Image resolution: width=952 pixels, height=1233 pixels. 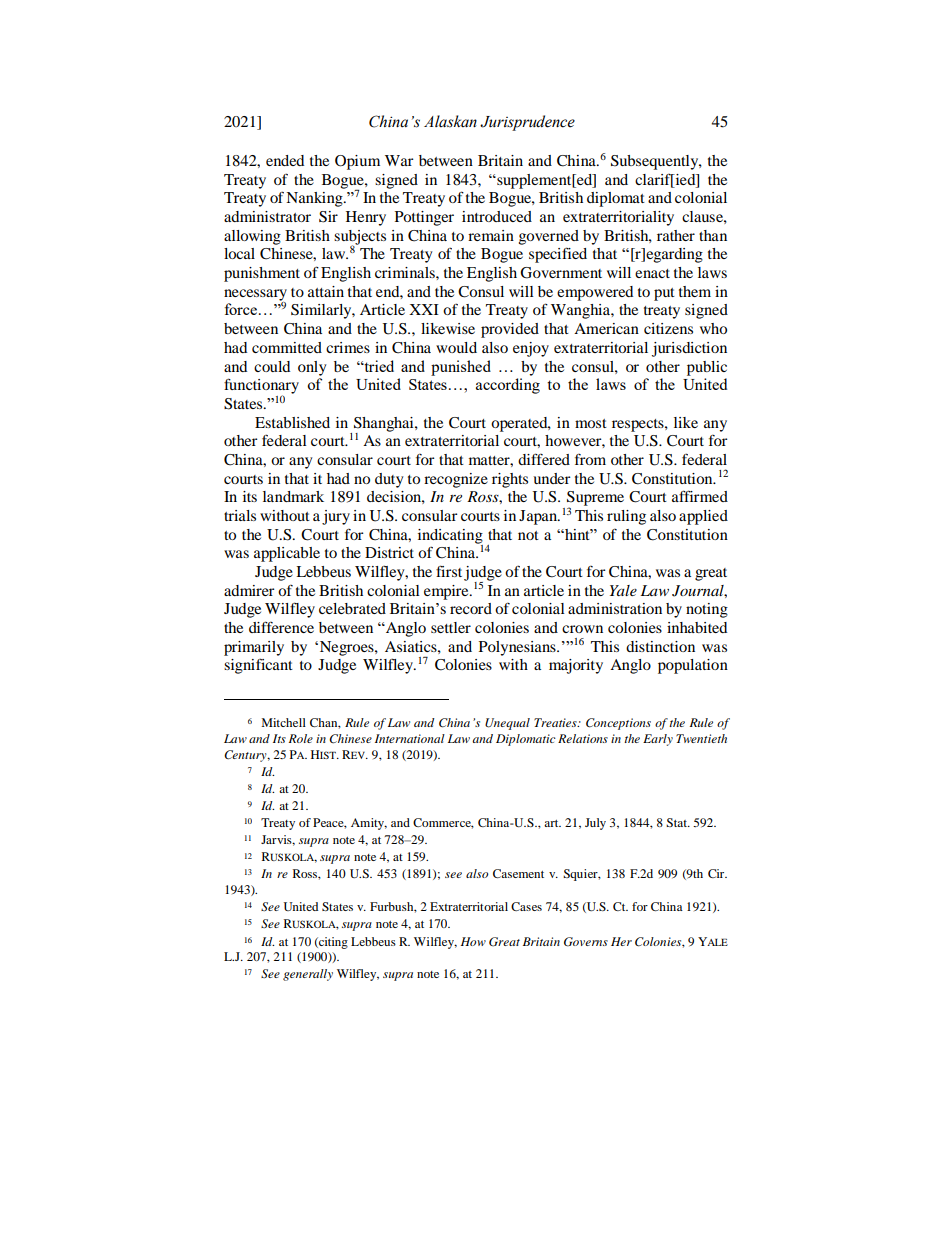 What do you see at coordinates (450, 537) in the document?
I see `indicating` at bounding box center [450, 537].
